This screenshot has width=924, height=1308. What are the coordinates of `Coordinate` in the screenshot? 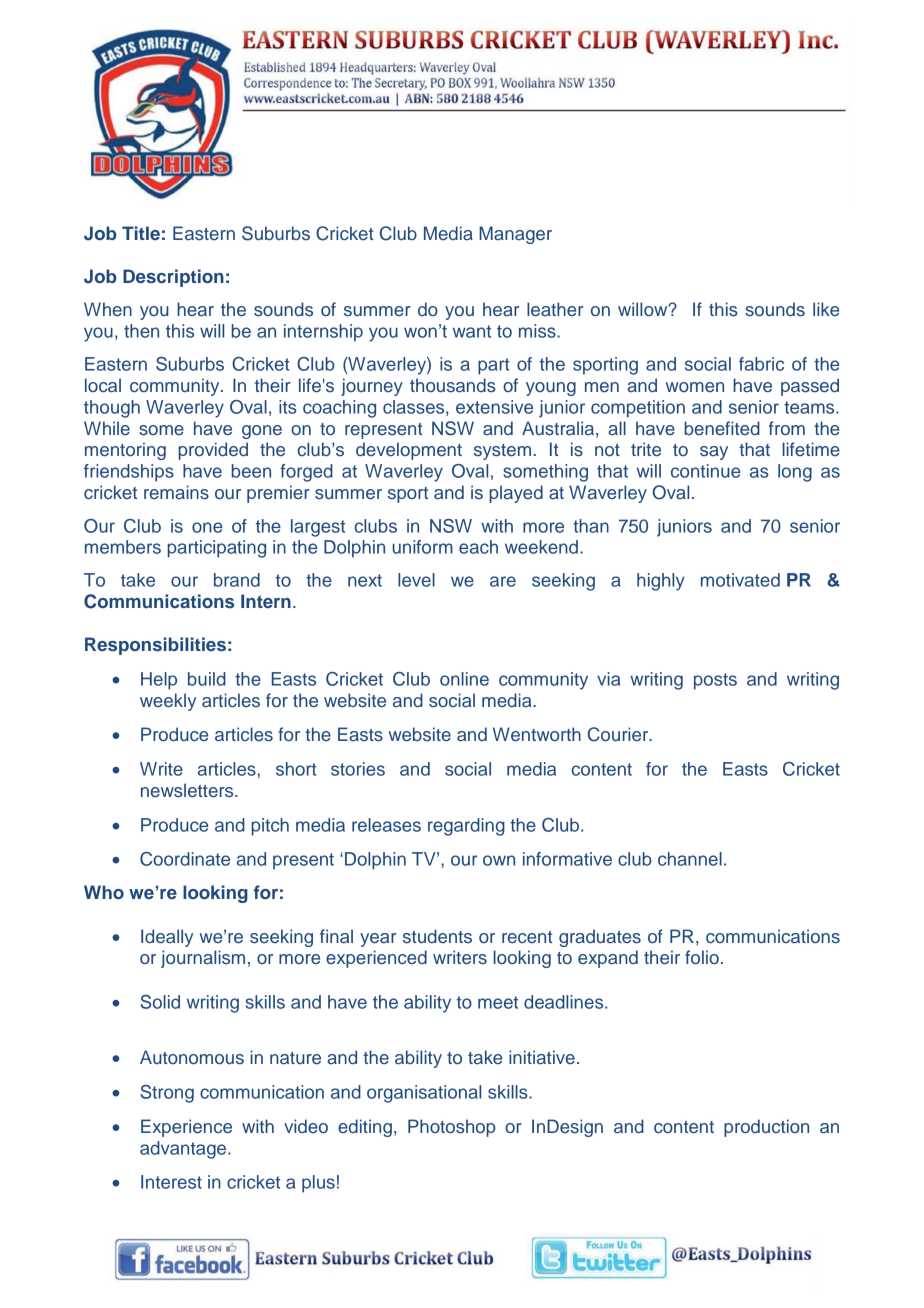 It's located at (185, 859).
